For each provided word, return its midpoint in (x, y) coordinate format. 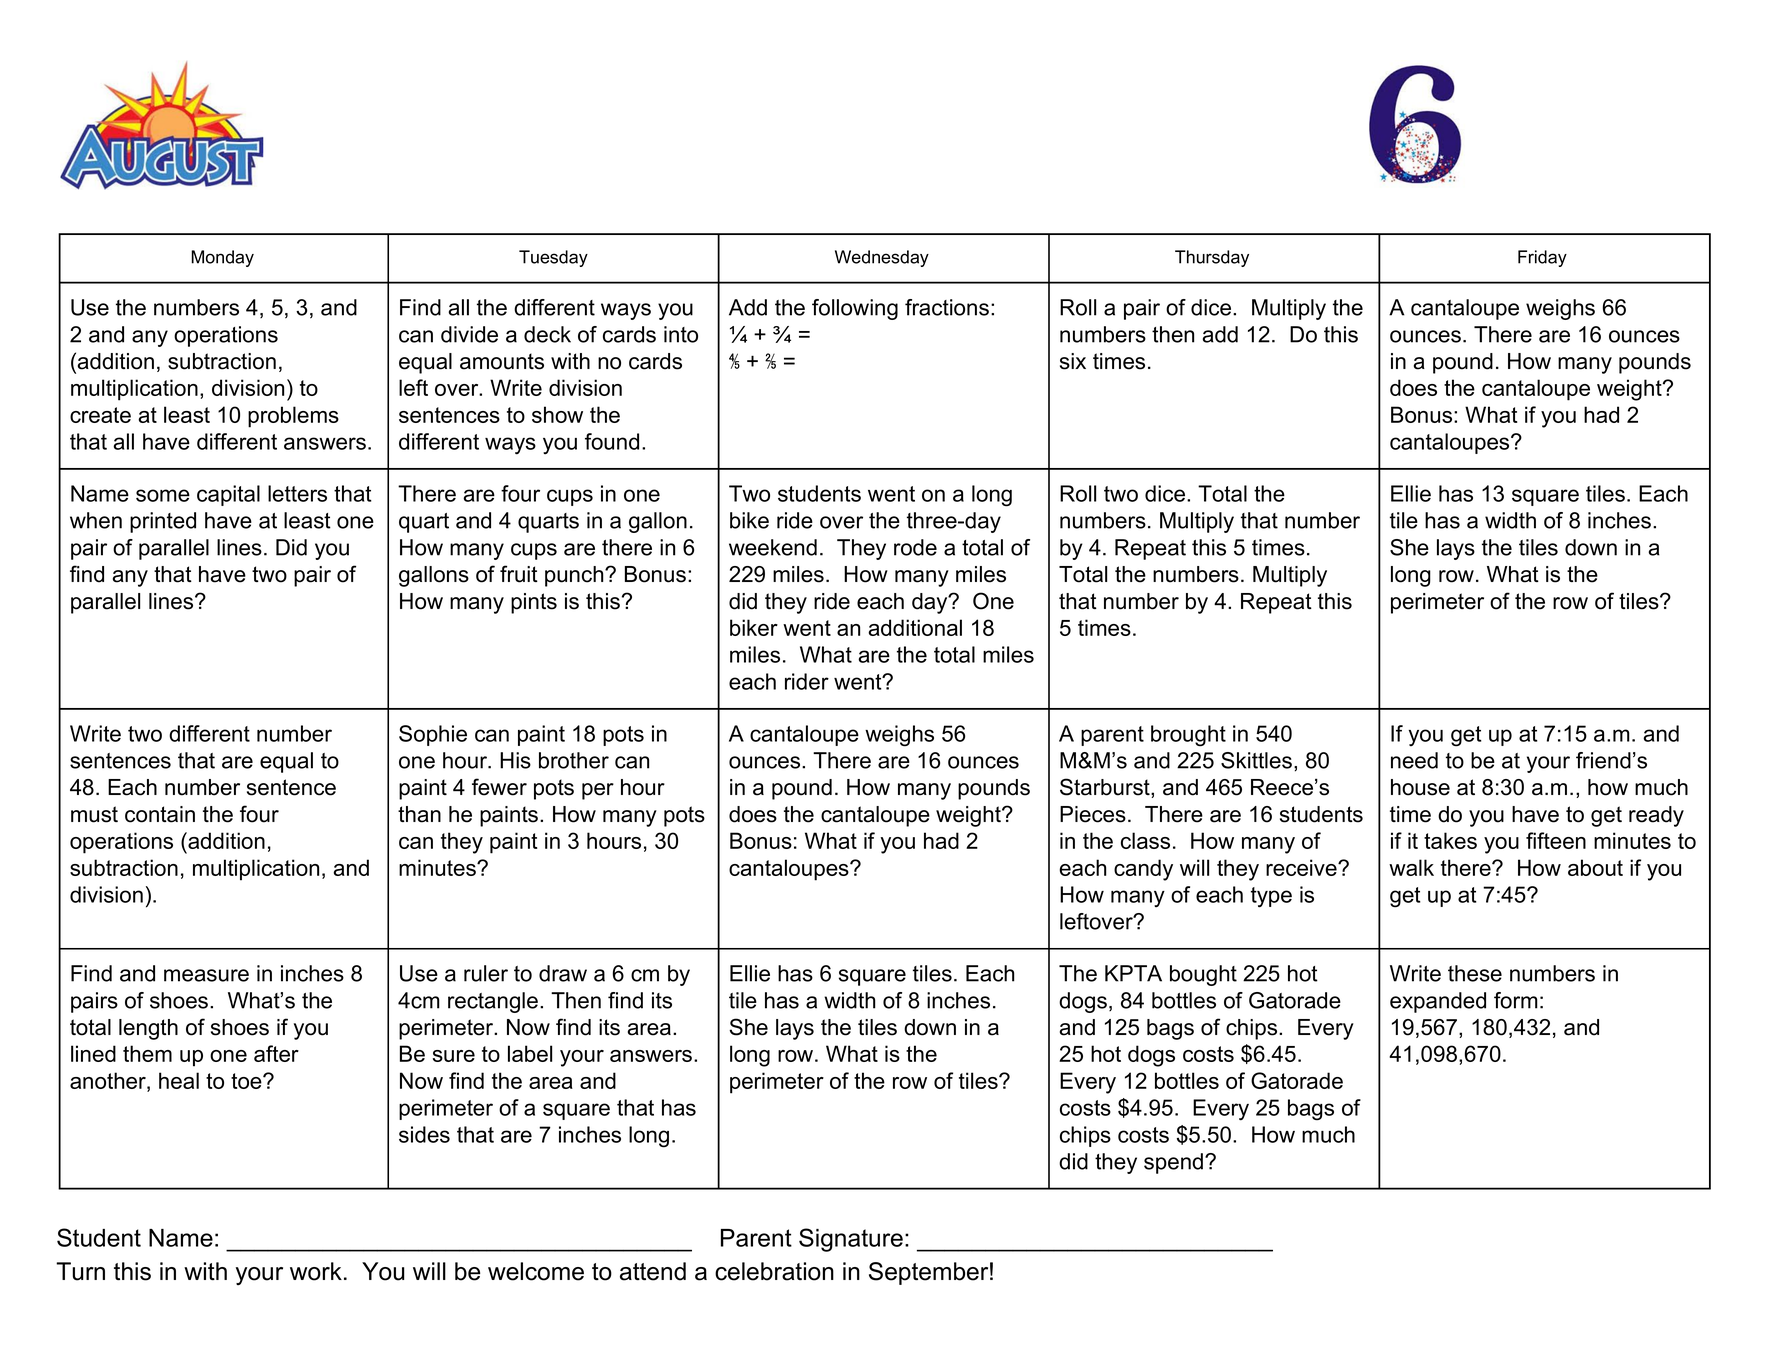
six (1073, 361)
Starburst (1106, 788)
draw (563, 973)
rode (915, 547)
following (855, 309)
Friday (1542, 258)
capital (228, 495)
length (148, 1029)
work (316, 1271)
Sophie (433, 735)
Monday (222, 258)
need (1414, 760)
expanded (1438, 1002)
